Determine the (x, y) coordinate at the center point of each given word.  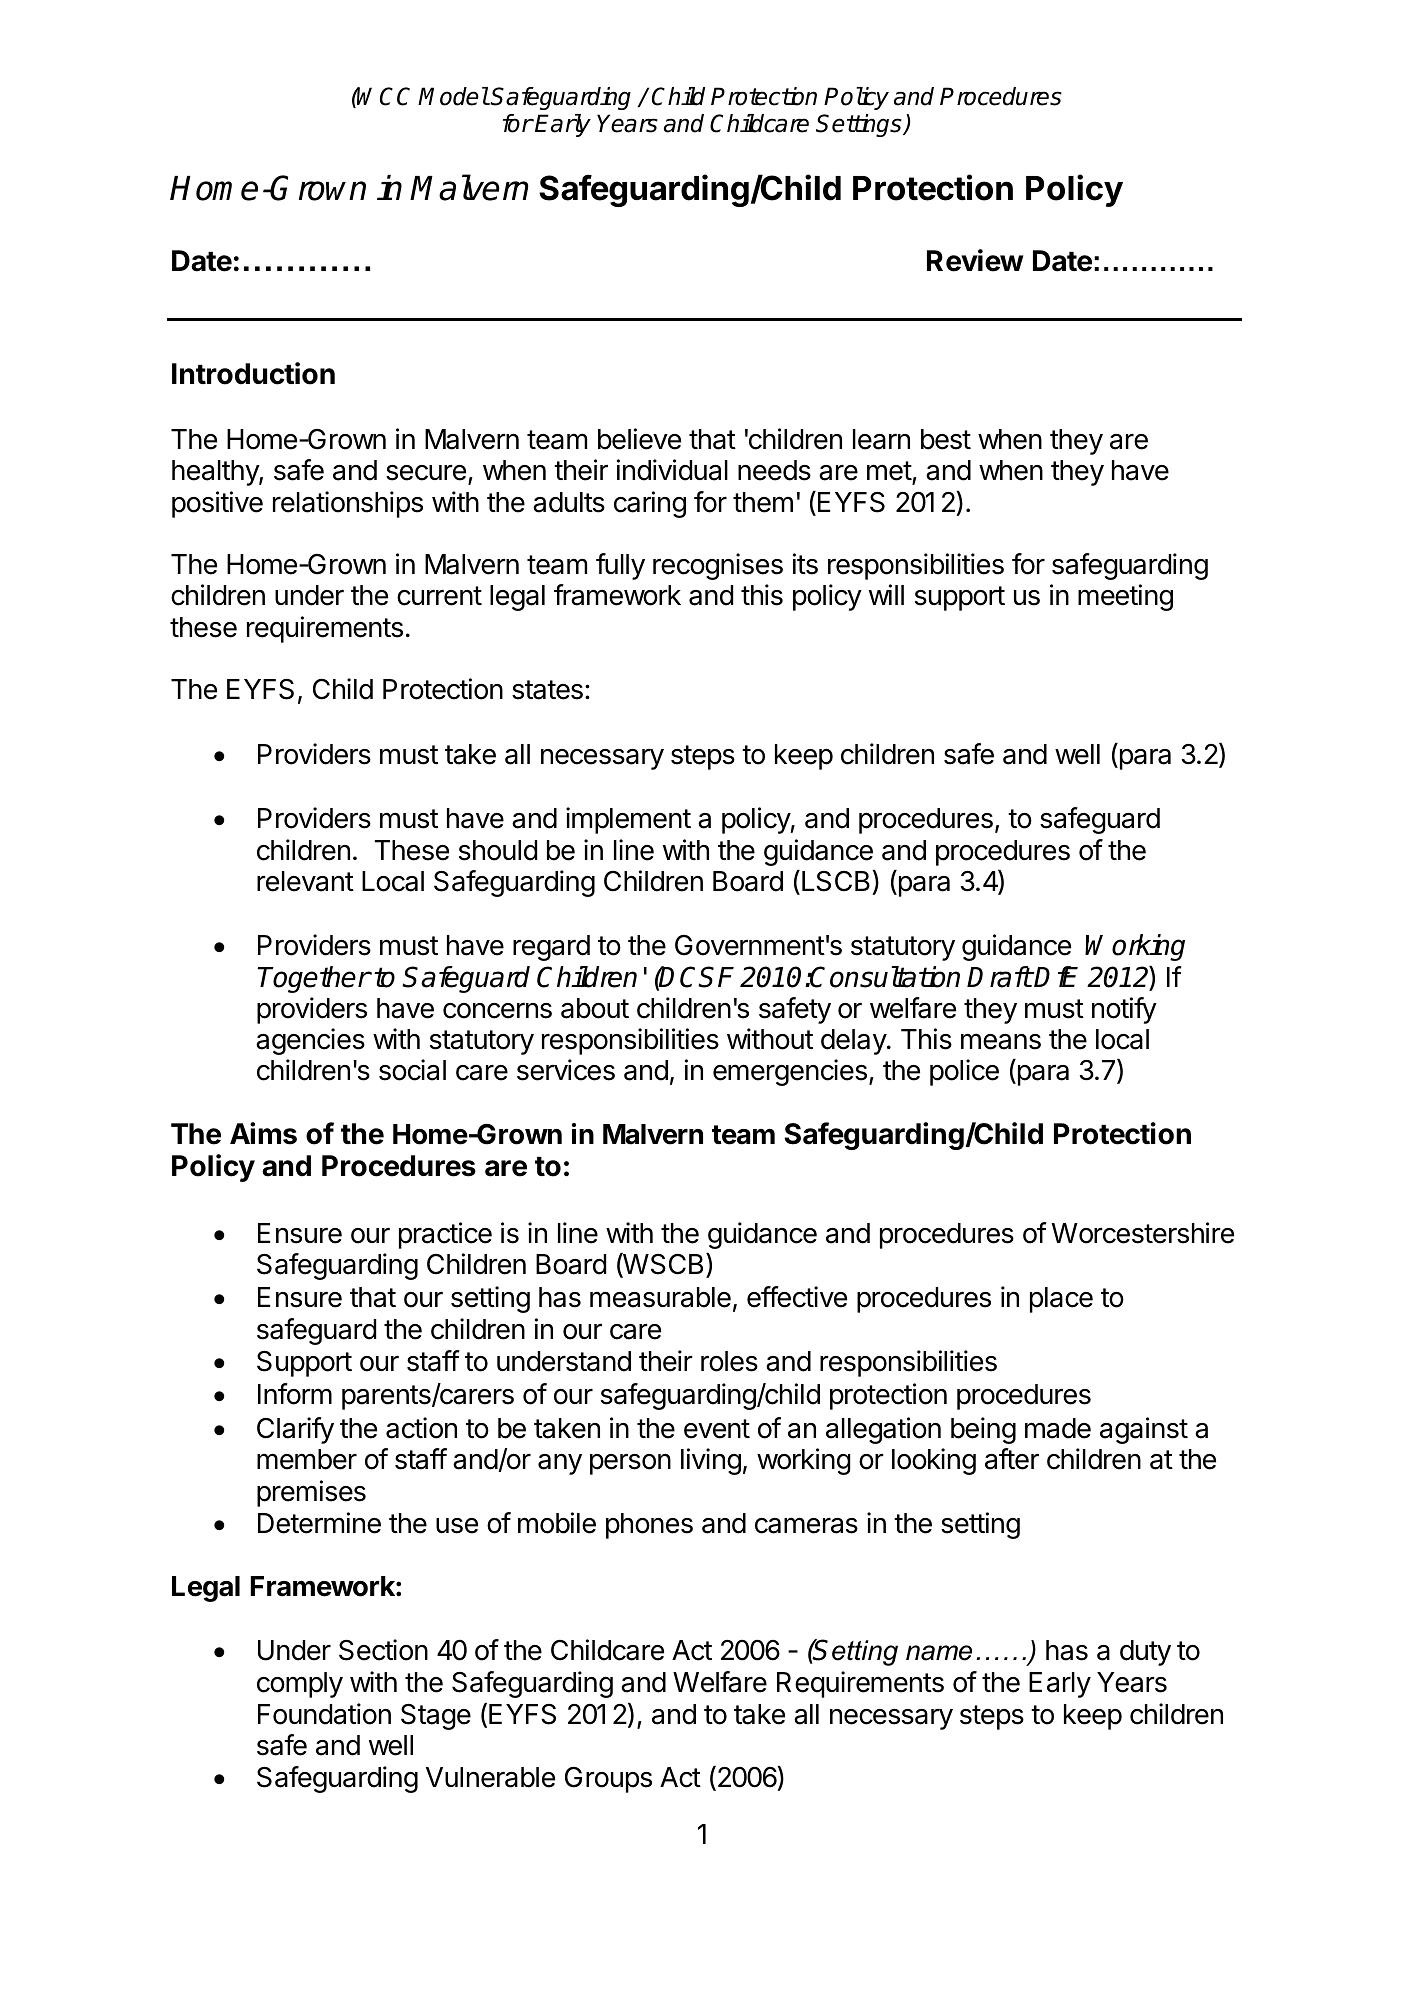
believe (639, 439)
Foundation (324, 1714)
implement (628, 820)
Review (975, 260)
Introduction (253, 373)
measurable (660, 1297)
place (1061, 1300)
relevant (305, 881)
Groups (608, 1779)
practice (445, 1235)
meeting (1125, 597)
